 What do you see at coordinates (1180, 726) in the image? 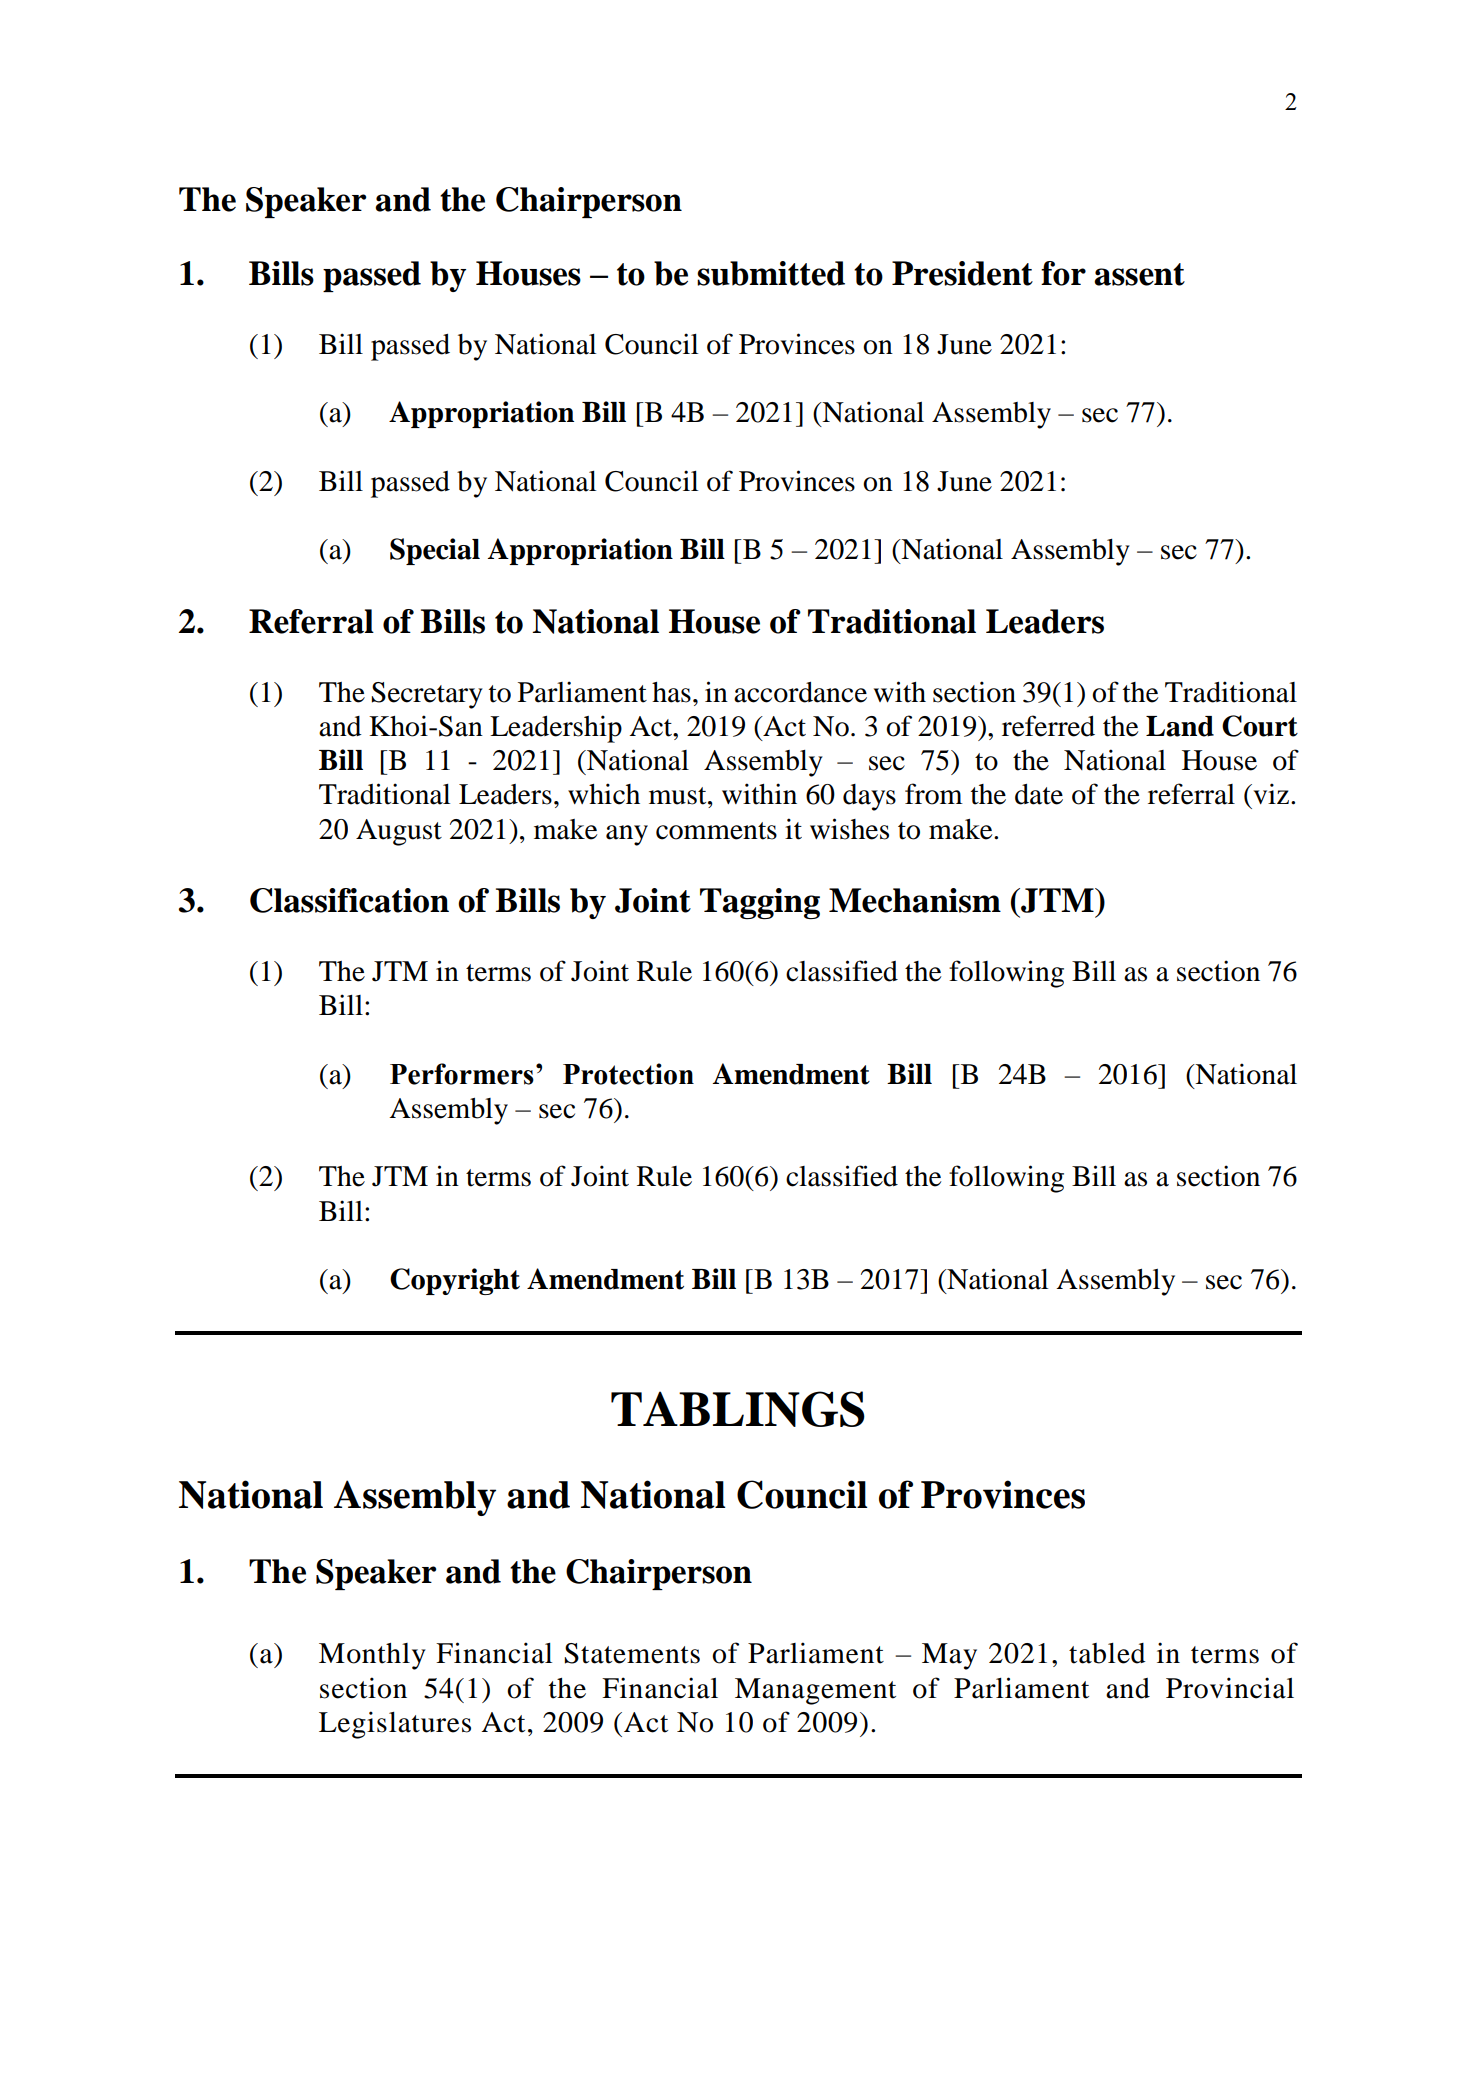
I see `Land` at bounding box center [1180, 726].
